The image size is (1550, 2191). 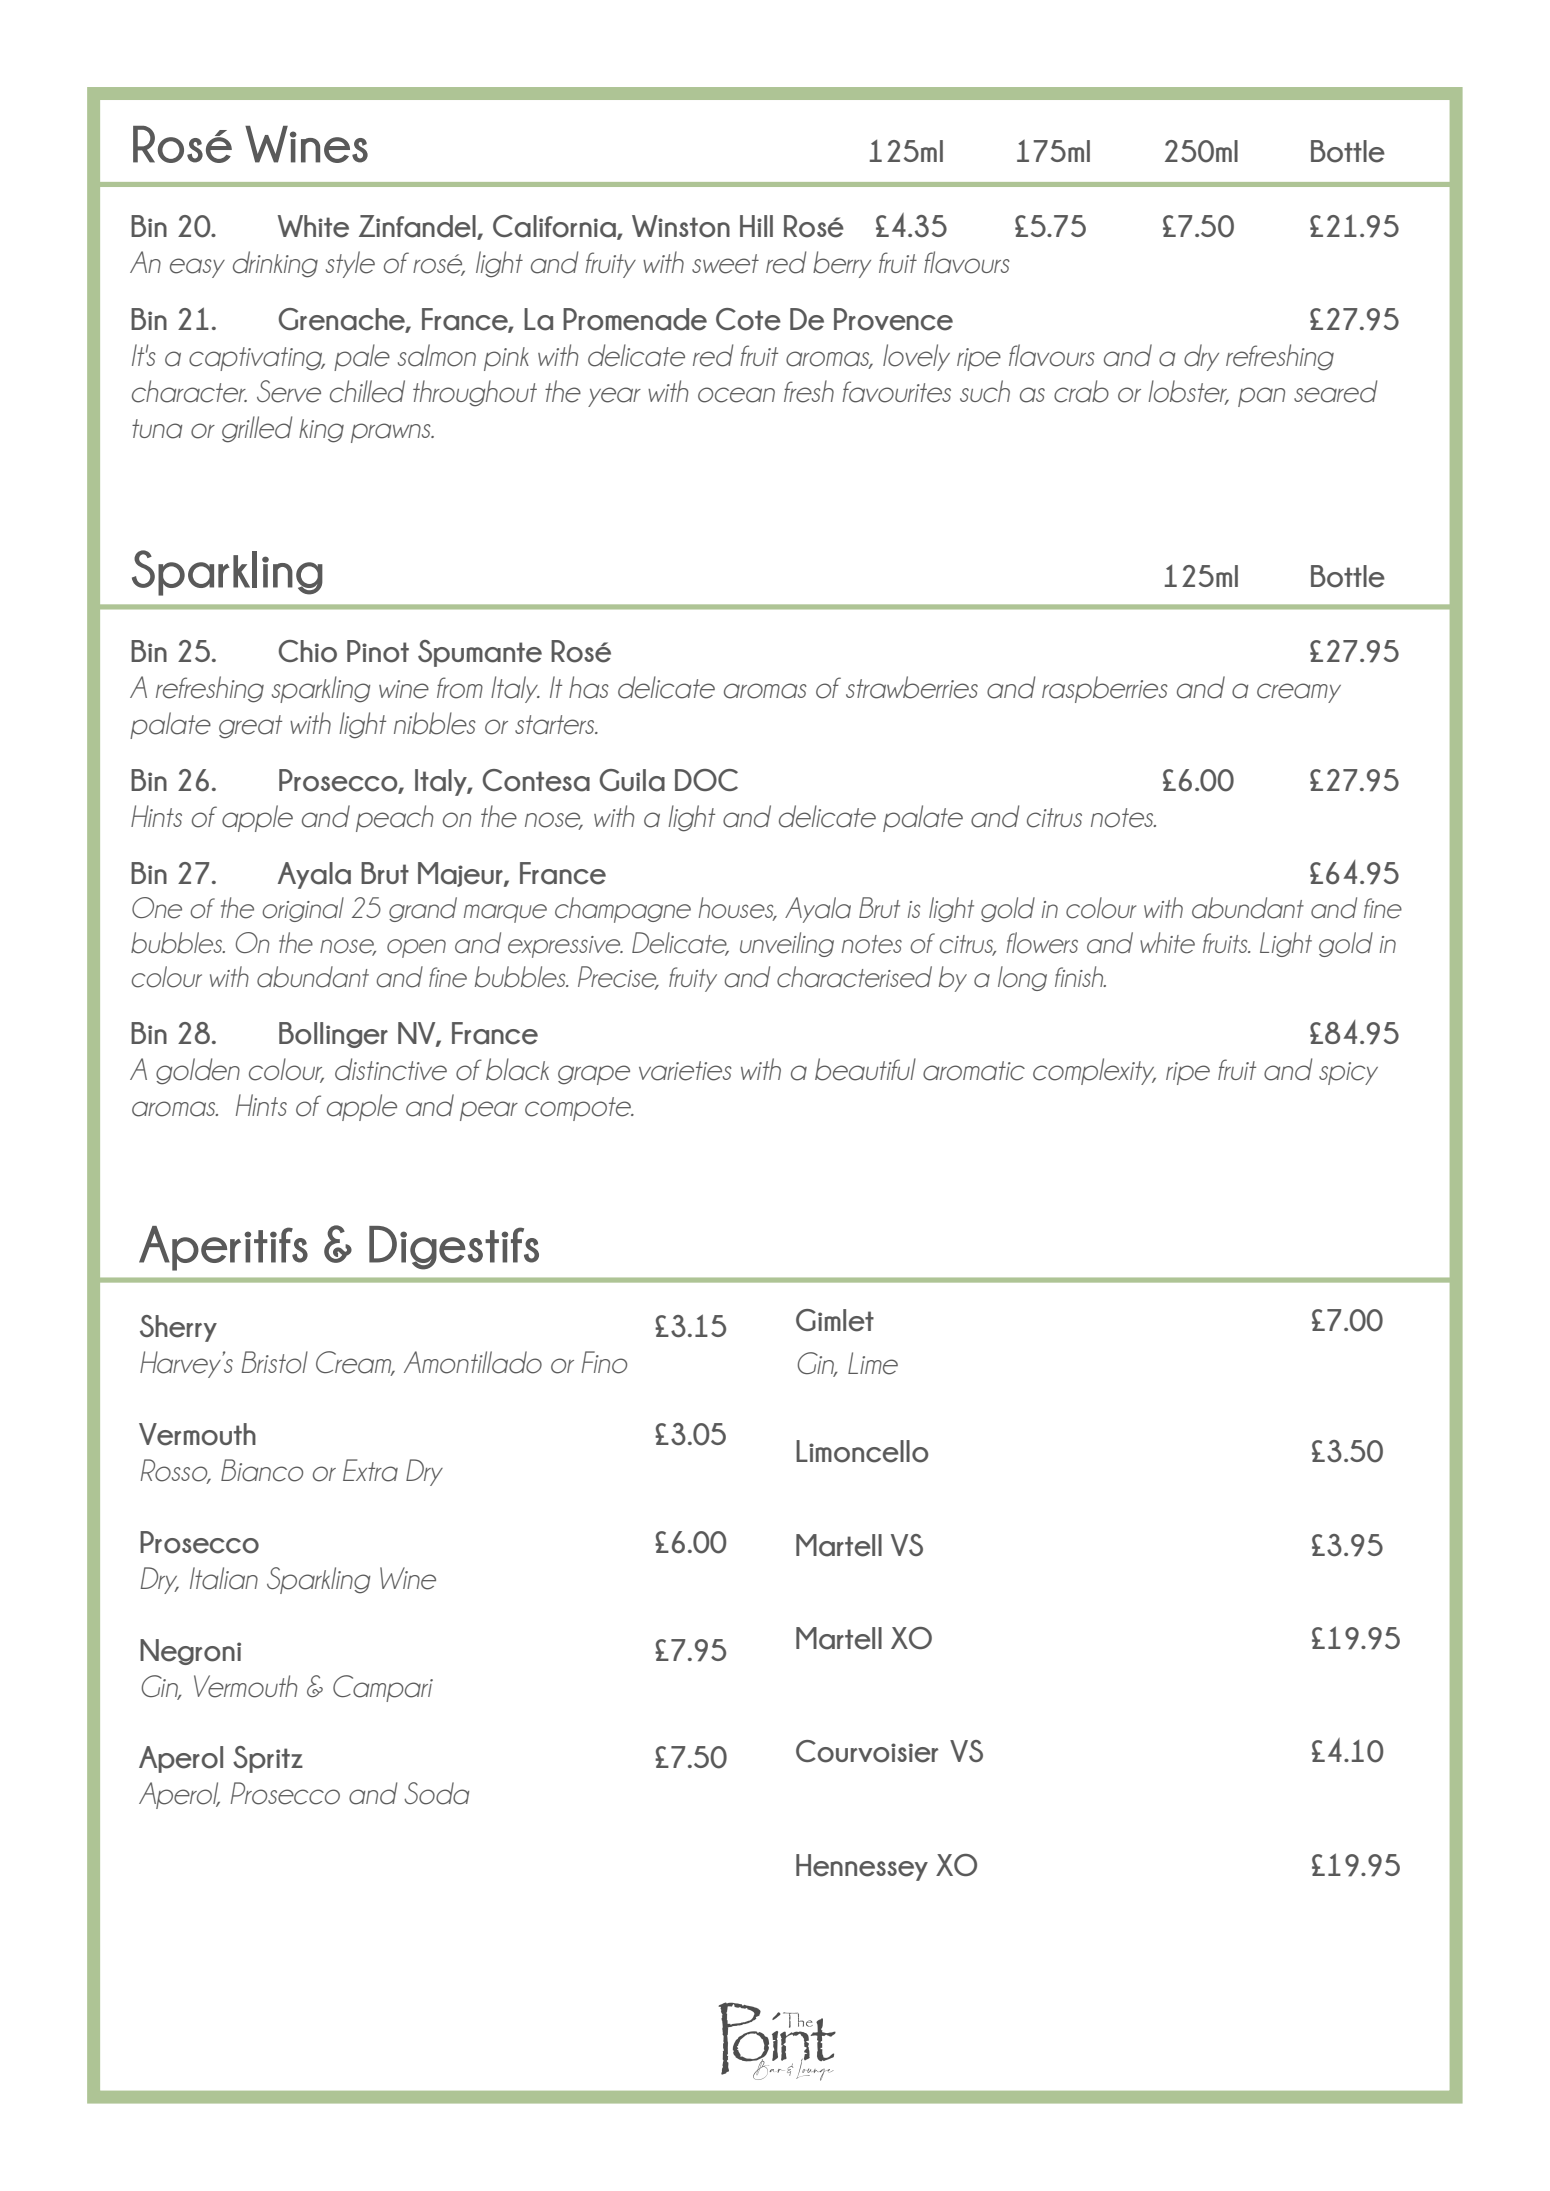 What do you see at coordinates (862, 1867) in the image?
I see `Hennessey` at bounding box center [862, 1867].
